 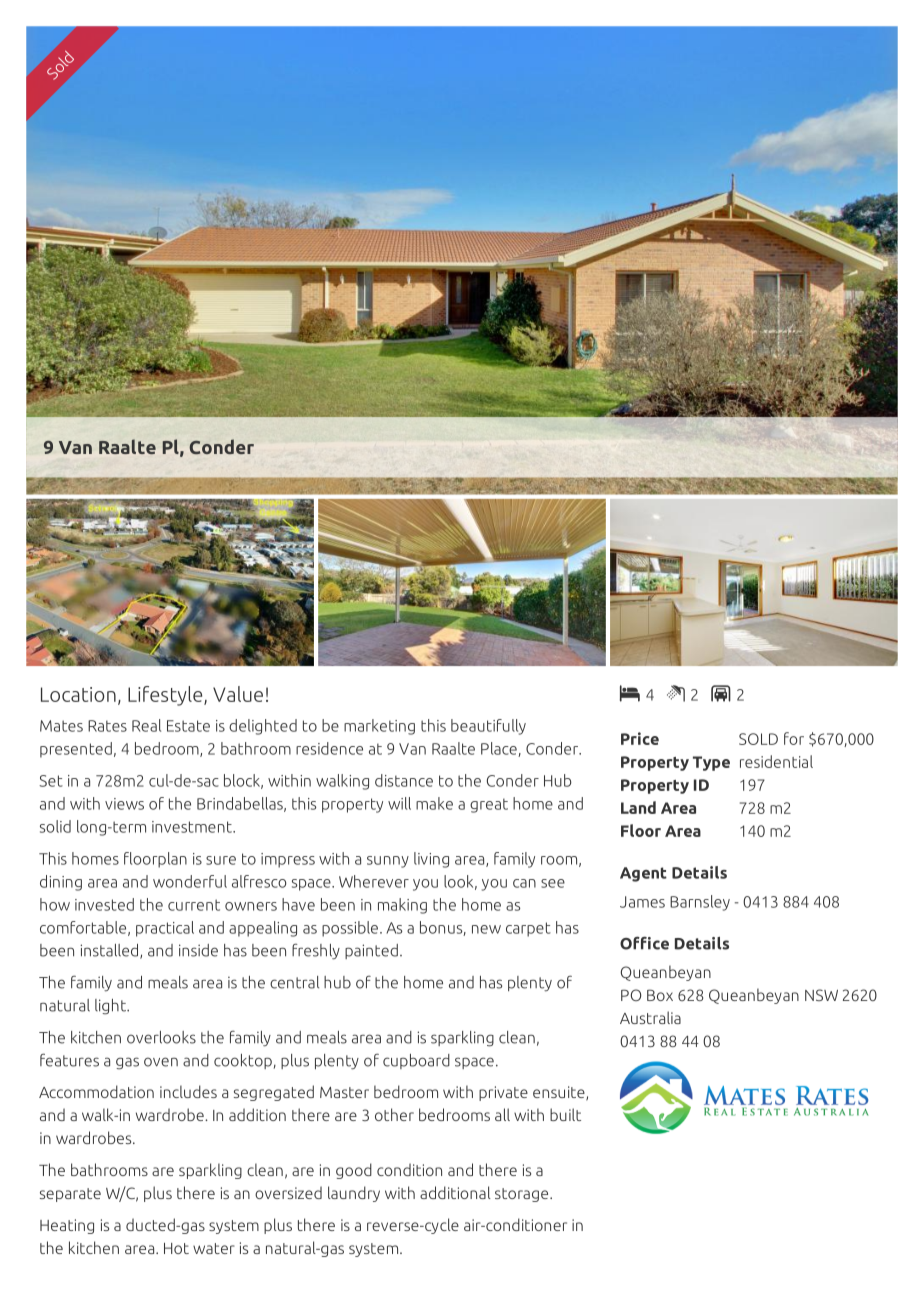 What do you see at coordinates (488, 727) in the screenshot?
I see `beautifully` at bounding box center [488, 727].
